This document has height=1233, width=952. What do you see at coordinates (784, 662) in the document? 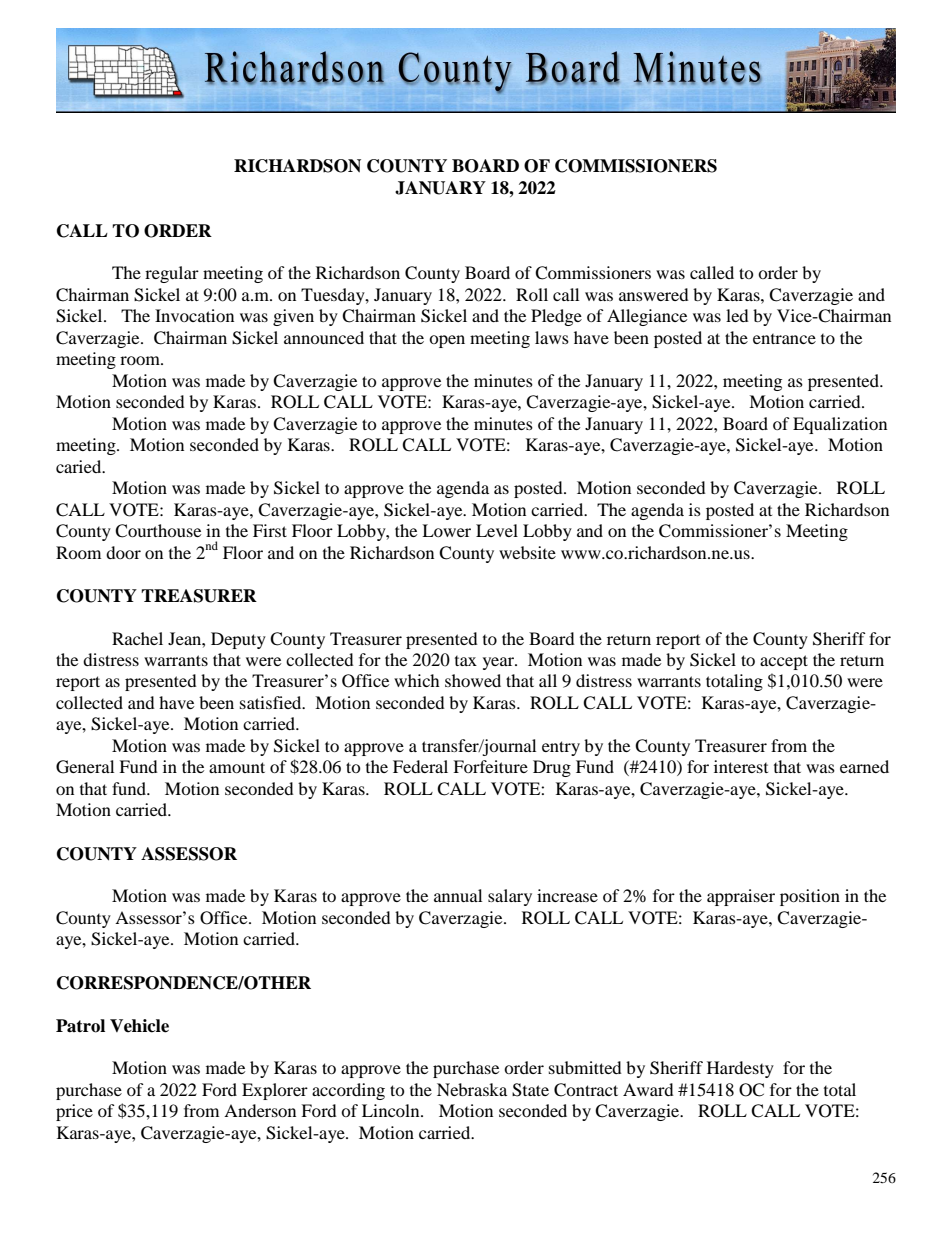
I see `accept` at bounding box center [784, 662].
